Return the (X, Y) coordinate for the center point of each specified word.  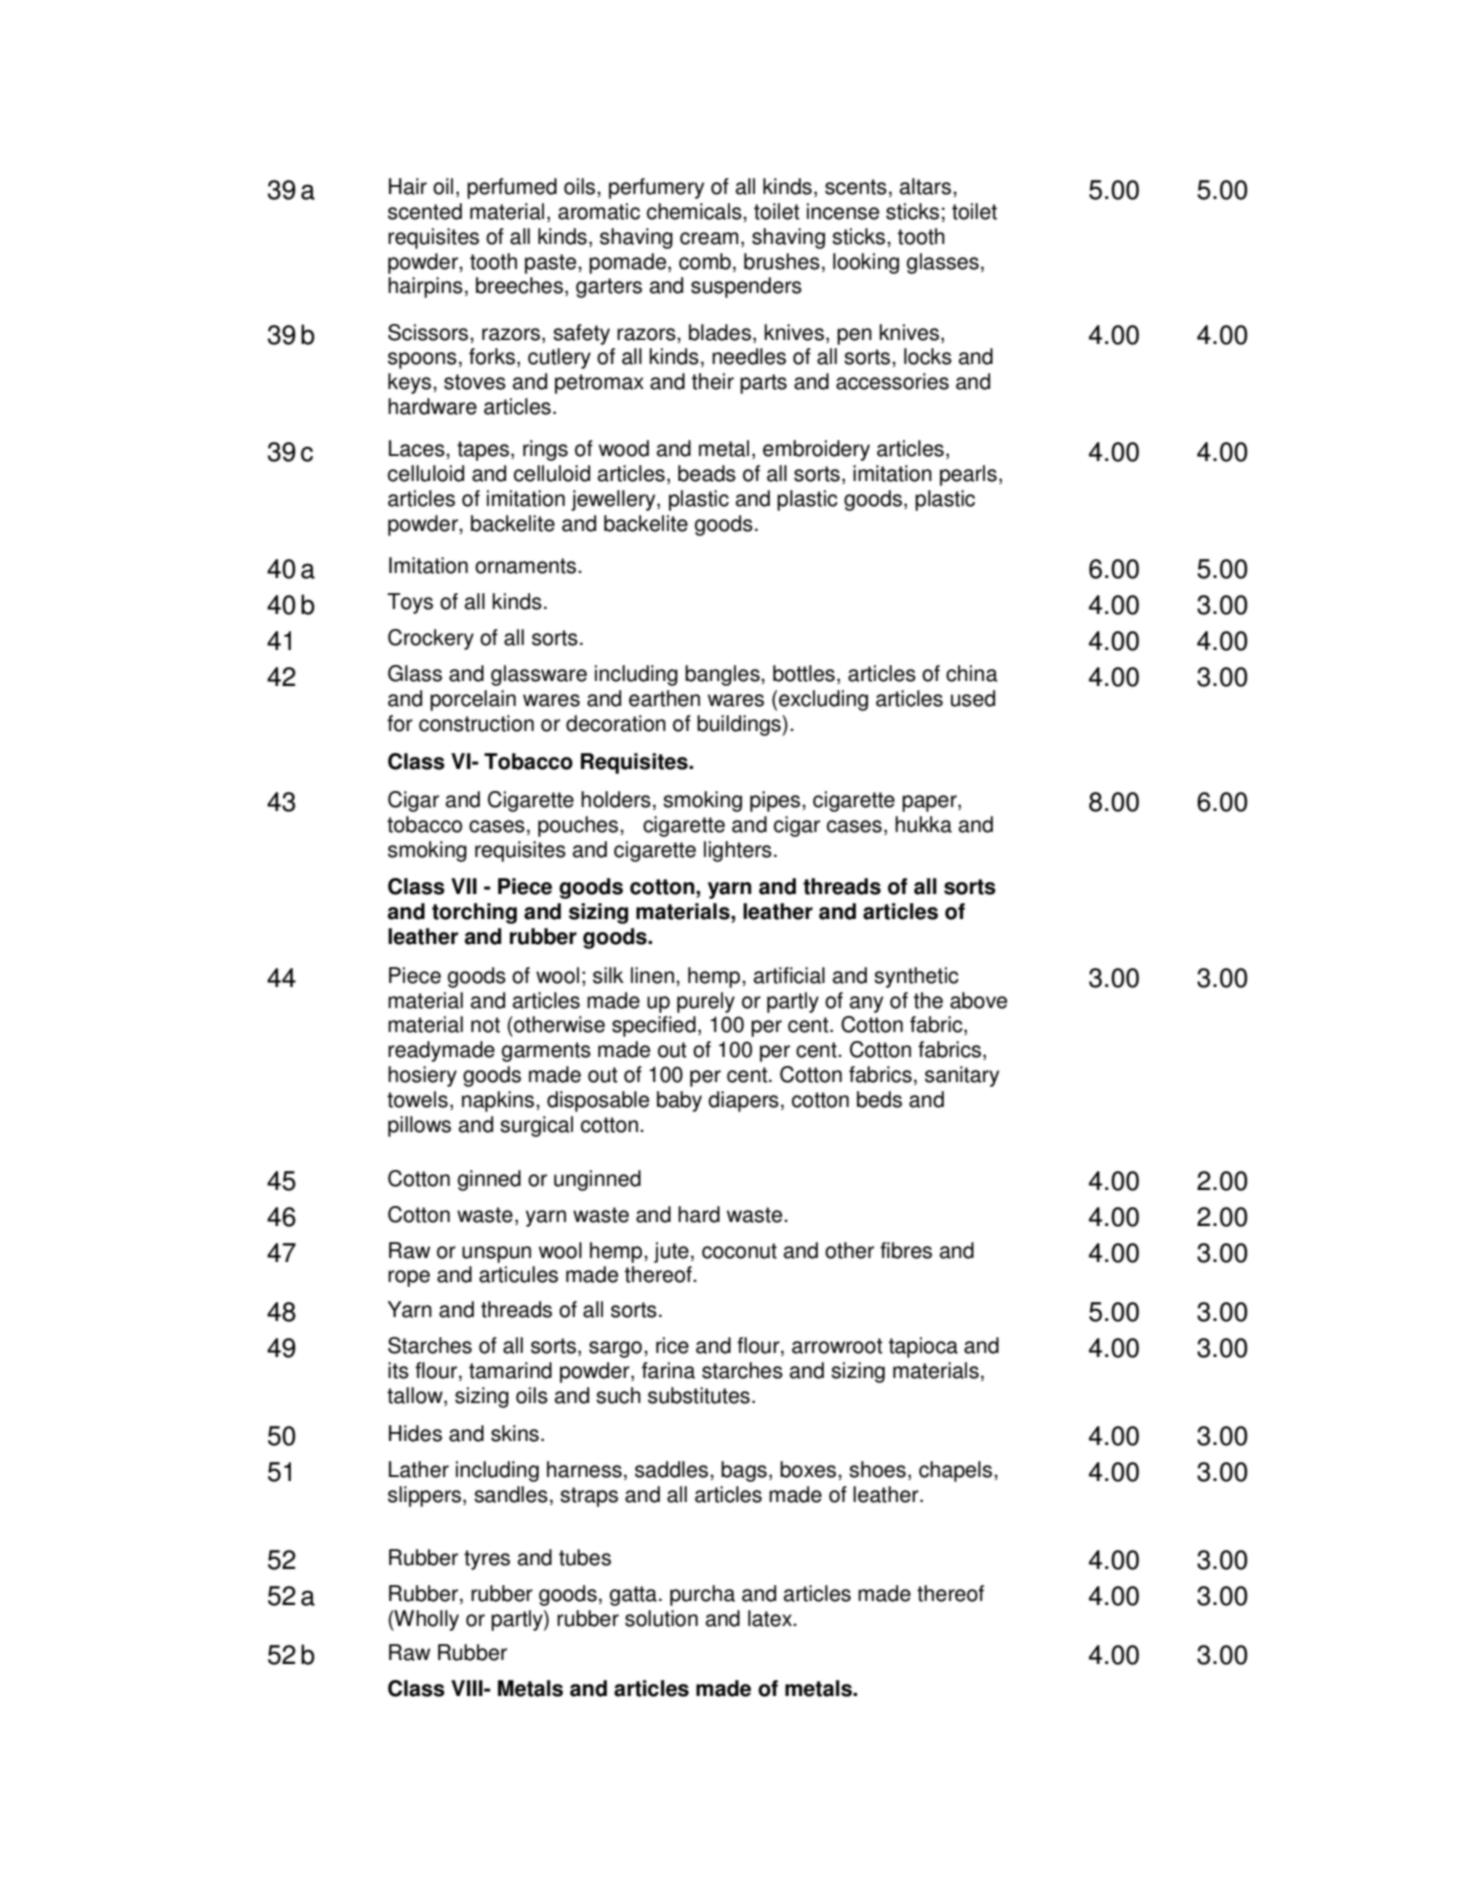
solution (661, 1618)
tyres (487, 1560)
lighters (738, 851)
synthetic (916, 977)
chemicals (695, 211)
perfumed (512, 188)
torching (474, 913)
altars (925, 186)
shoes (877, 1469)
